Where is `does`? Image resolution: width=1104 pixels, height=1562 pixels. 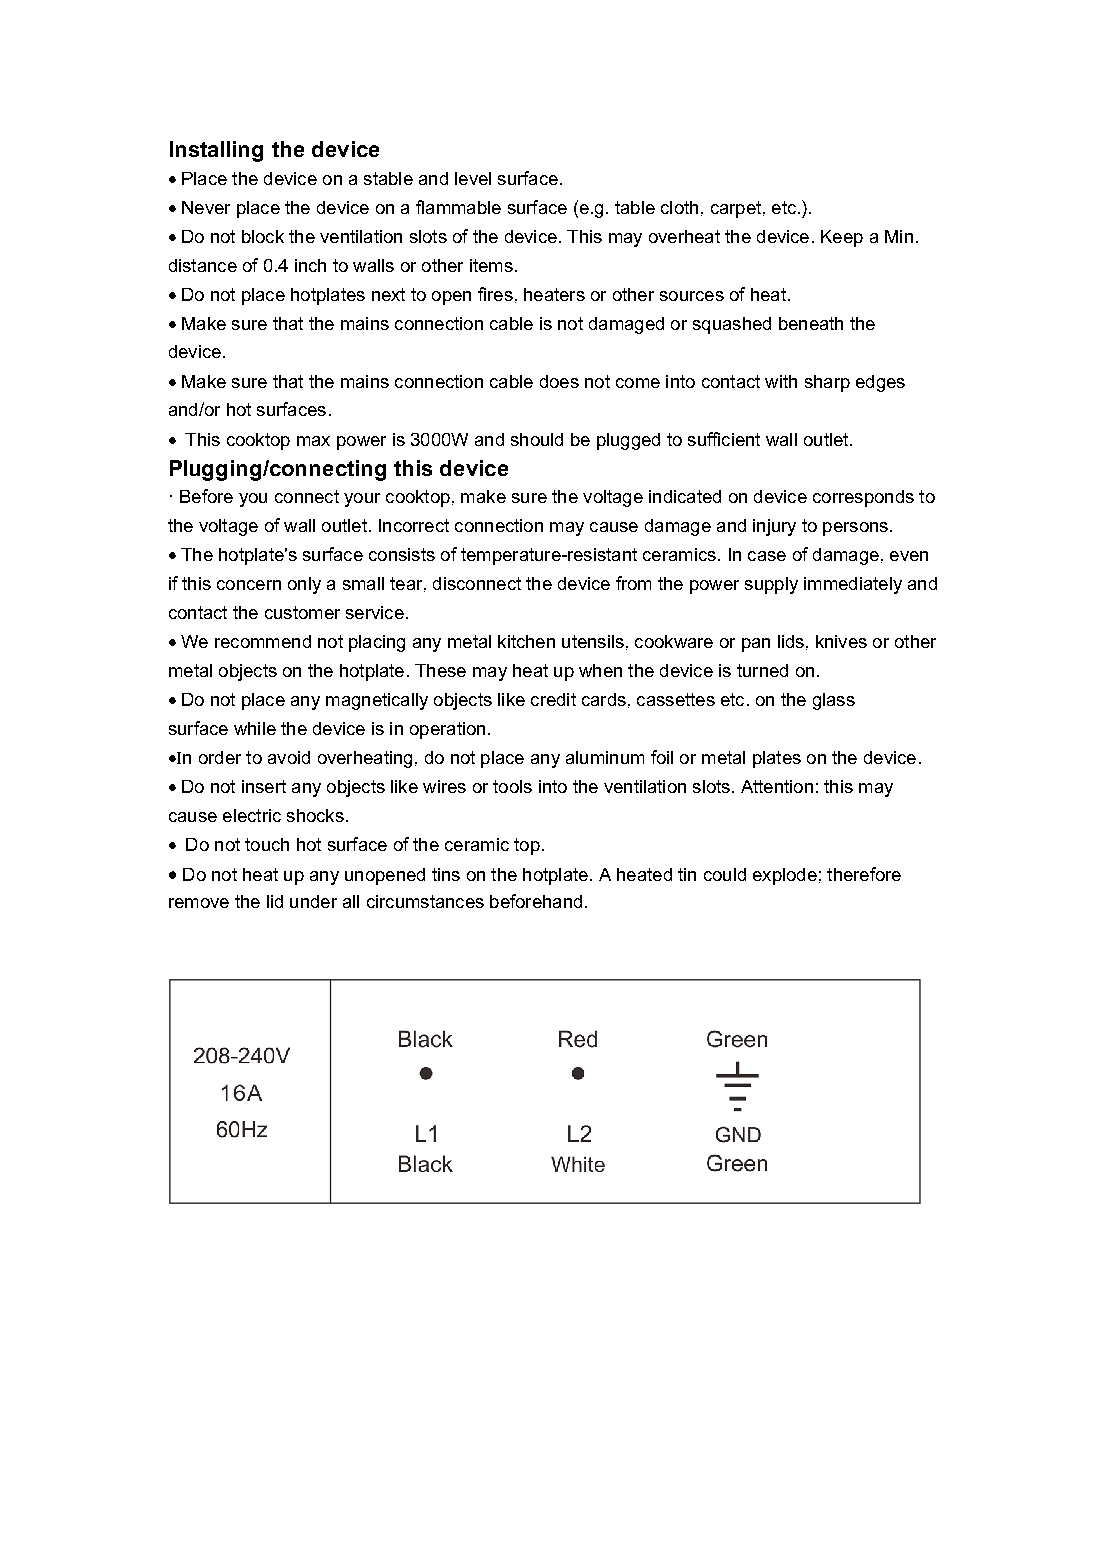 does is located at coordinates (559, 381).
